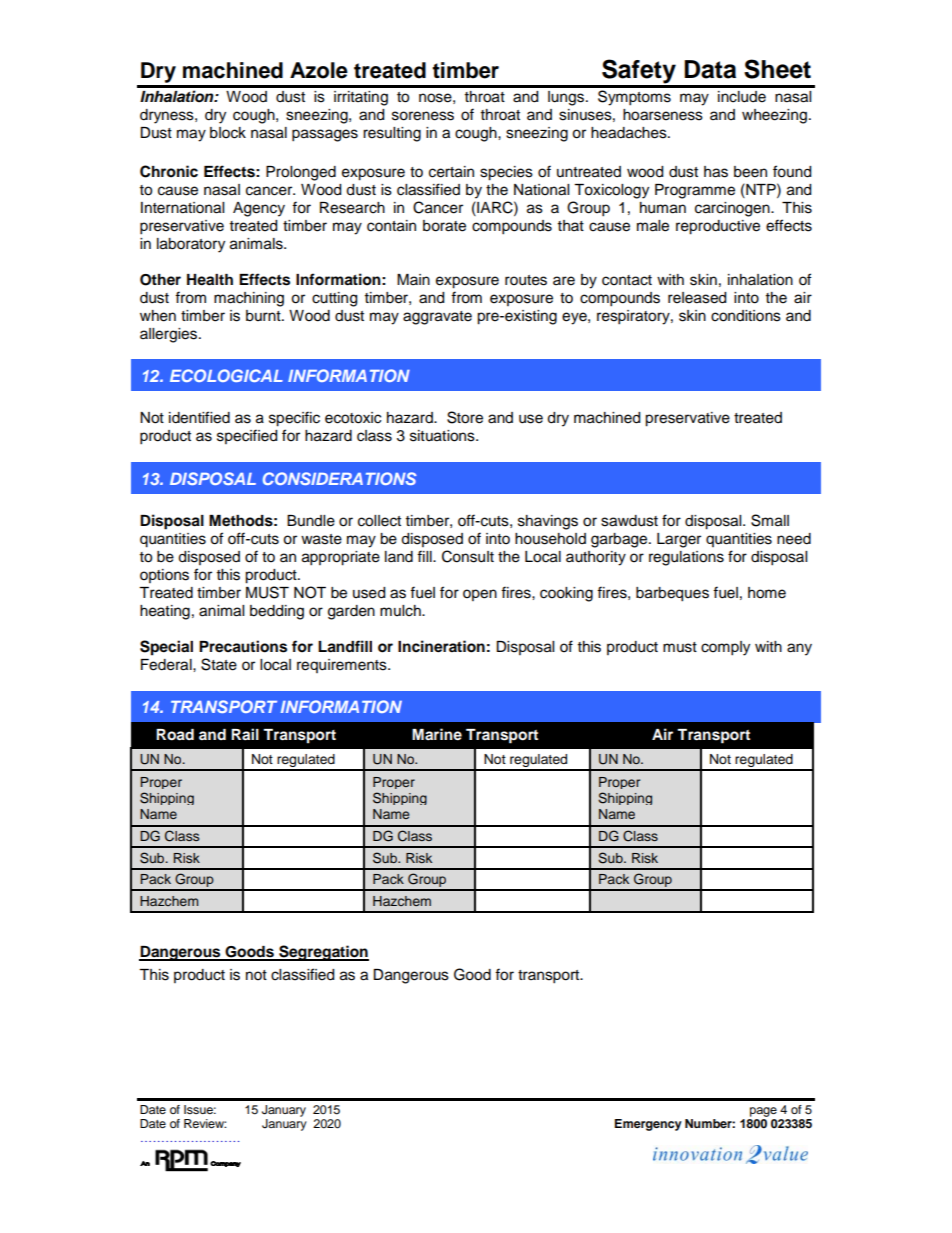 The height and width of the document is (1233, 952). Describe the element at coordinates (725, 648) in the document. I see `comply` at that location.
